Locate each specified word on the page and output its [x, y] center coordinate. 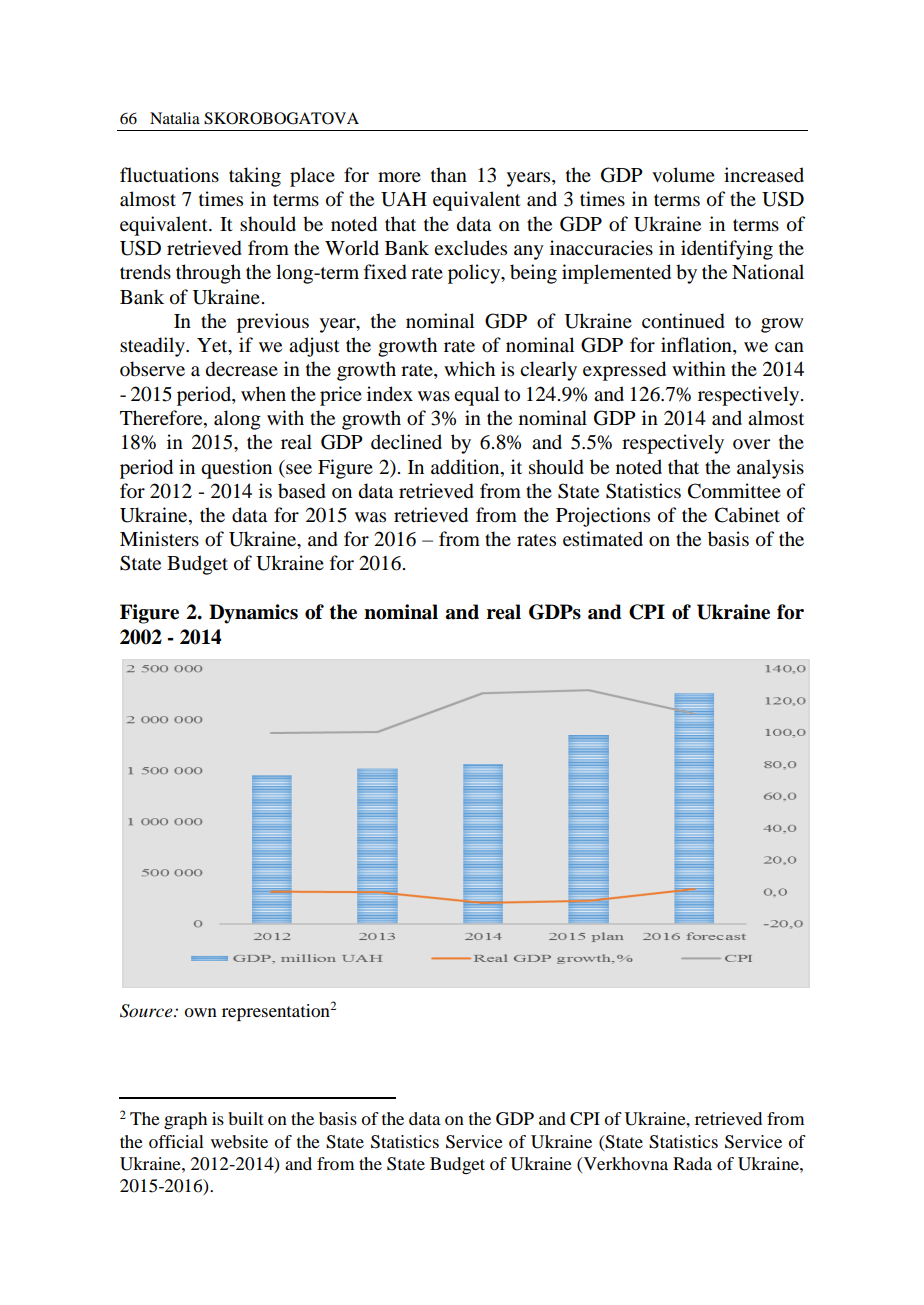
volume [683, 175]
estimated [603, 539]
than [449, 175]
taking [255, 177]
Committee [734, 491]
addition [466, 467]
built [245, 1118]
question [236, 469]
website [239, 1141]
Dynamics [253, 614]
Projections [603, 517]
